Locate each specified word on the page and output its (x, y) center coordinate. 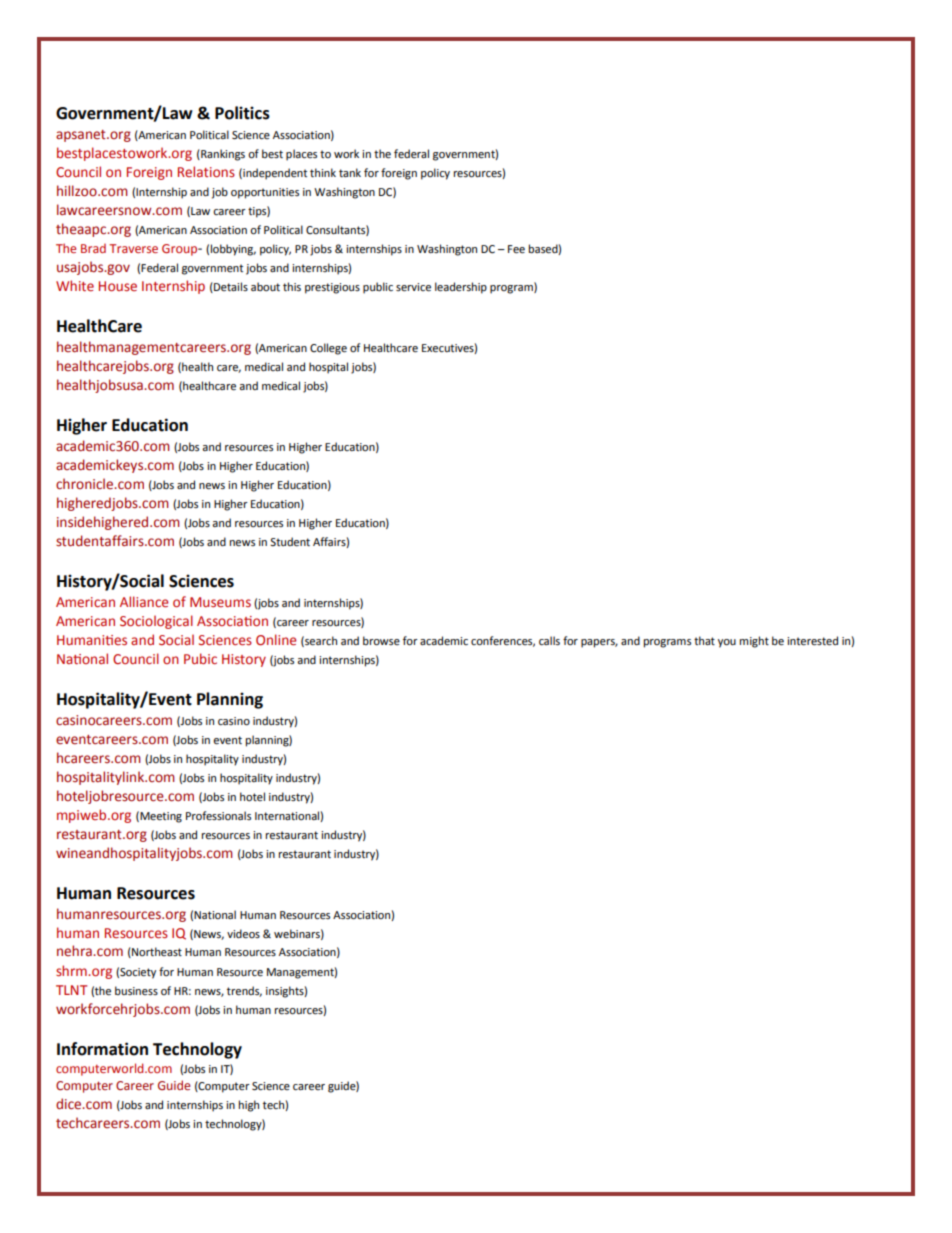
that (704, 640)
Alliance (144, 602)
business (136, 990)
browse (381, 641)
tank (350, 172)
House (118, 286)
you (727, 643)
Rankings (222, 155)
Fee (516, 249)
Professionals (218, 816)
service (413, 287)
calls (549, 641)
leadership (461, 288)
